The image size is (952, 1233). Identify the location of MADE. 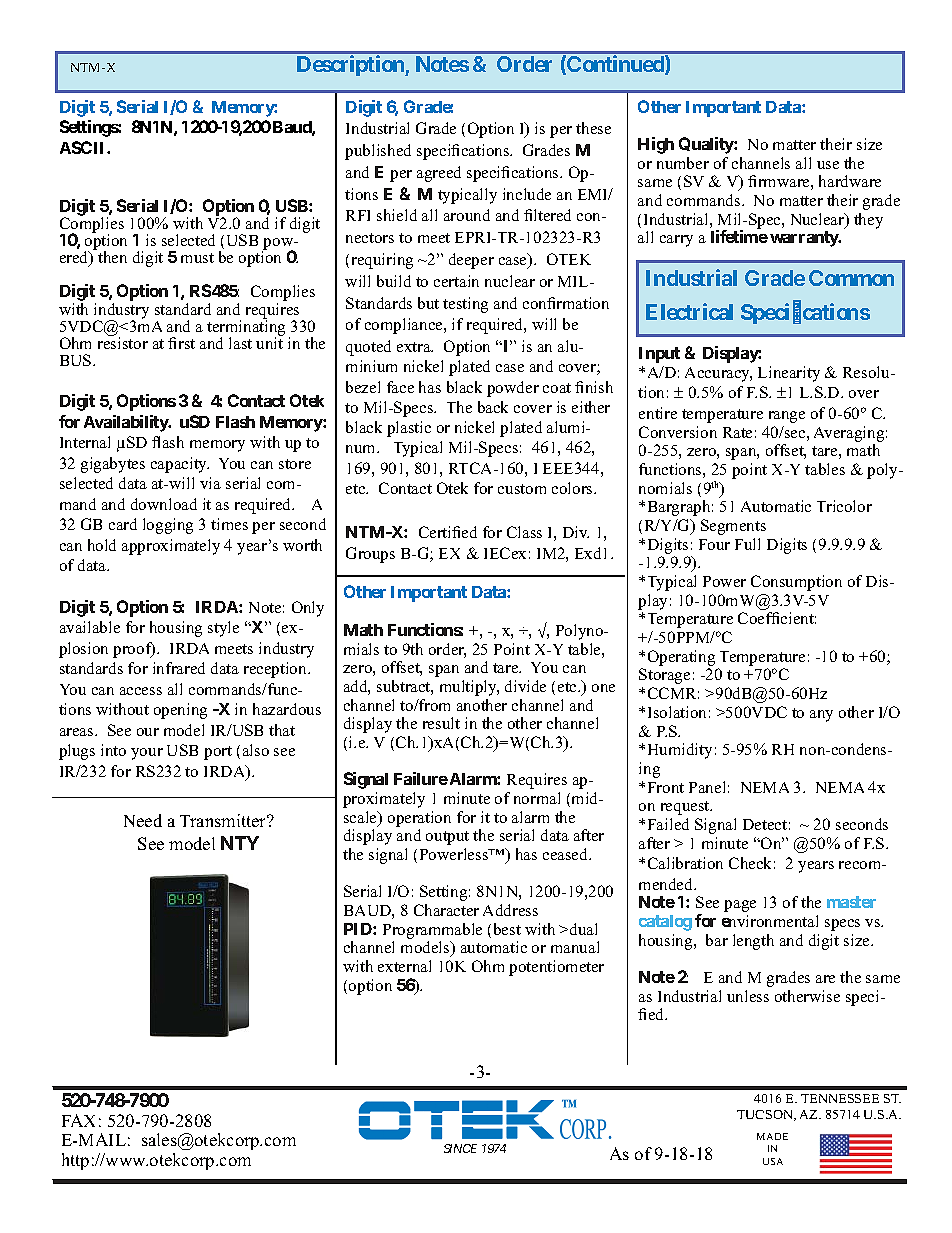
(772, 1136).
